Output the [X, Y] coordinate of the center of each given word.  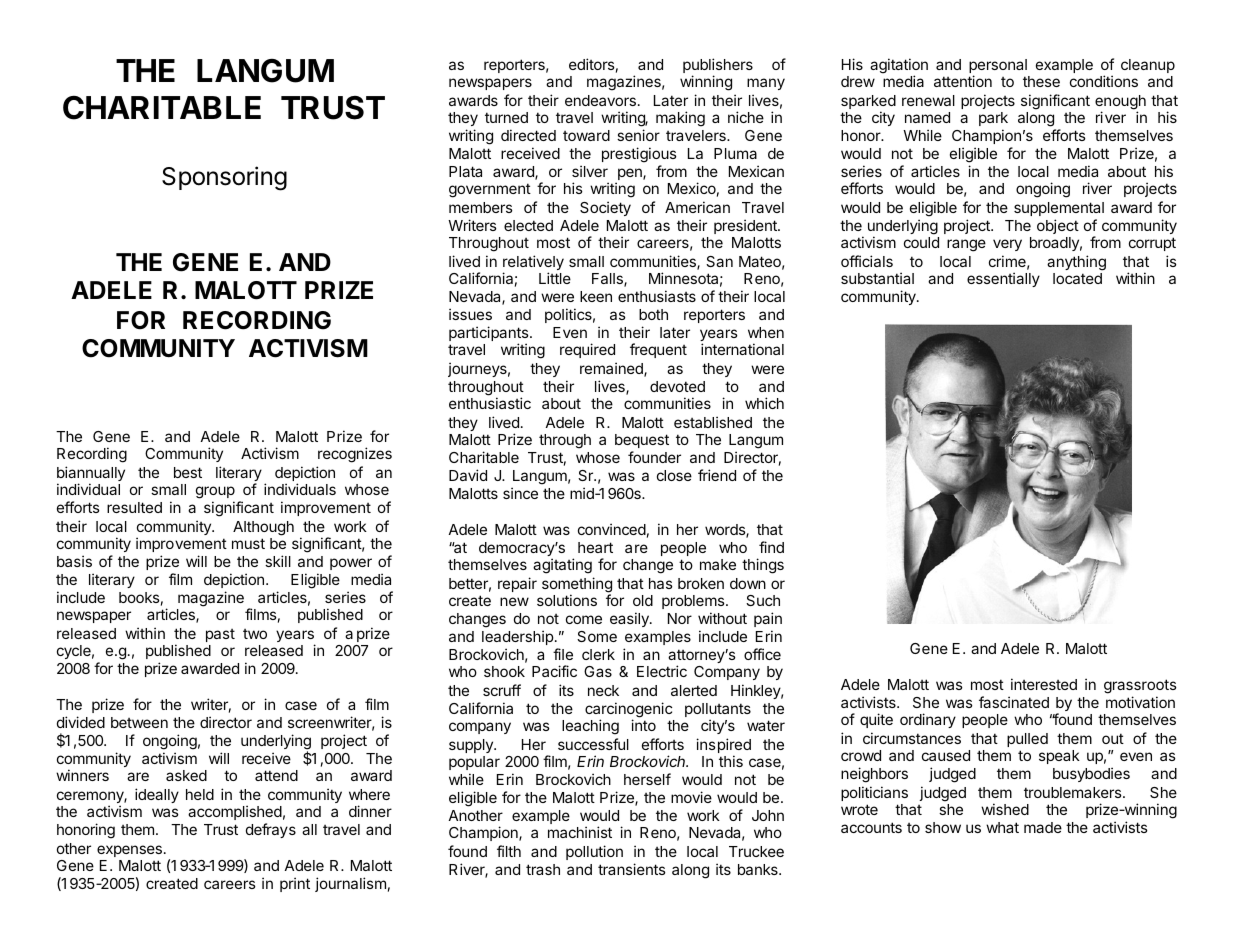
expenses [129, 851]
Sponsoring [224, 178]
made [1043, 827]
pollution [594, 852]
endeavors [600, 100]
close [674, 475]
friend [717, 475]
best [188, 472]
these [1041, 81]
